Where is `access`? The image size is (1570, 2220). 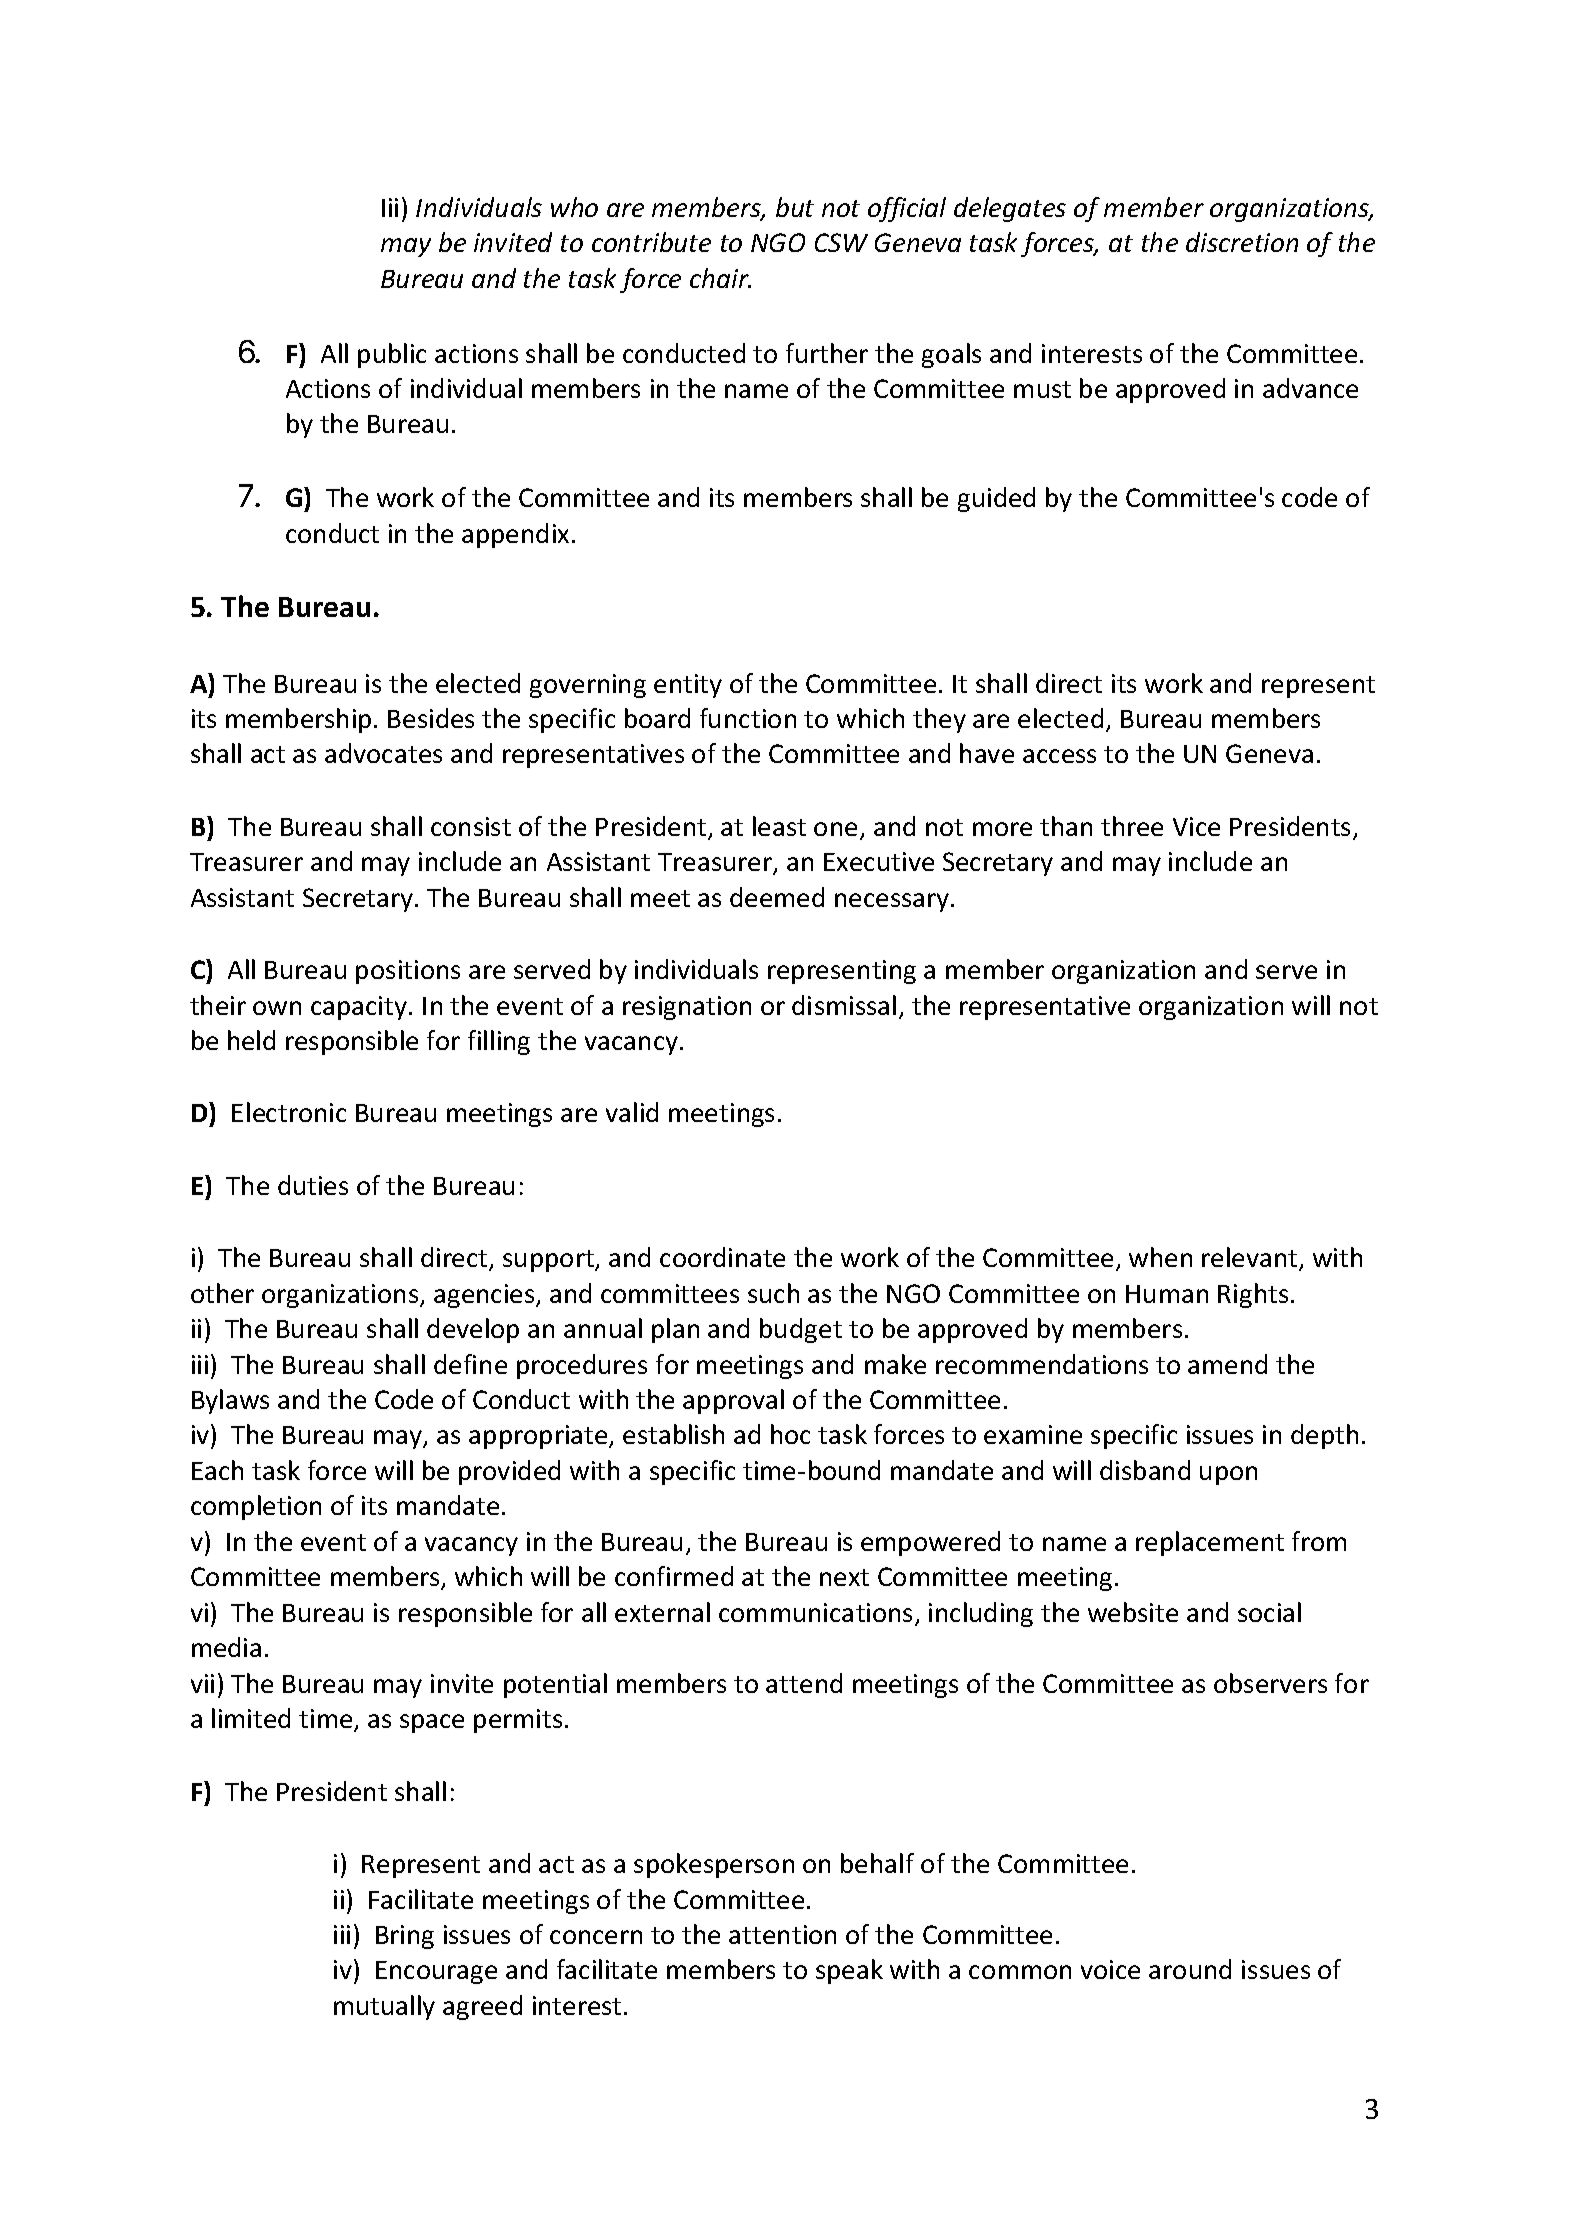 access is located at coordinates (1059, 756).
